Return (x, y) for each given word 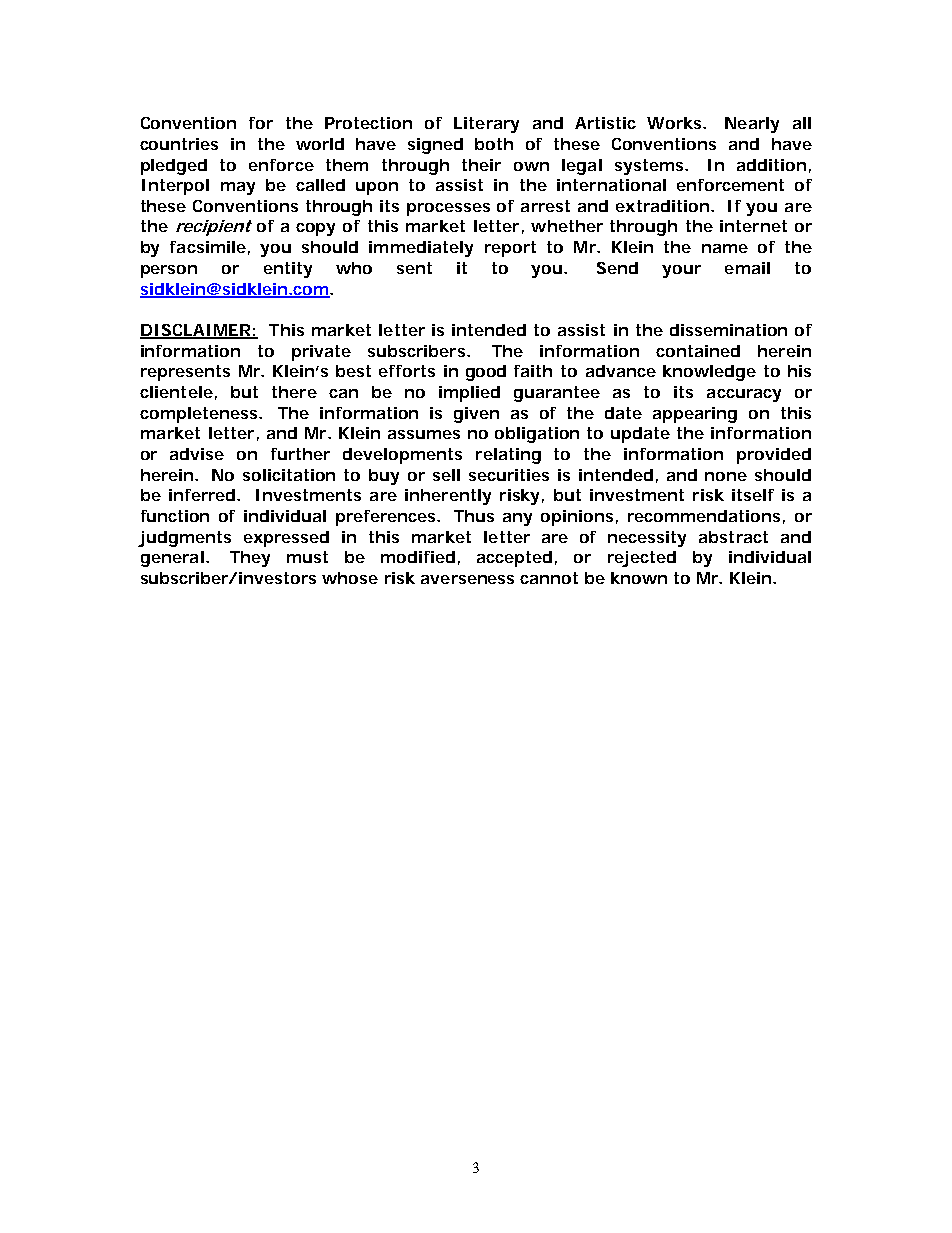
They (250, 559)
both (494, 144)
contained (698, 351)
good (486, 373)
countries (179, 144)
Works (676, 123)
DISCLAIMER (196, 331)
